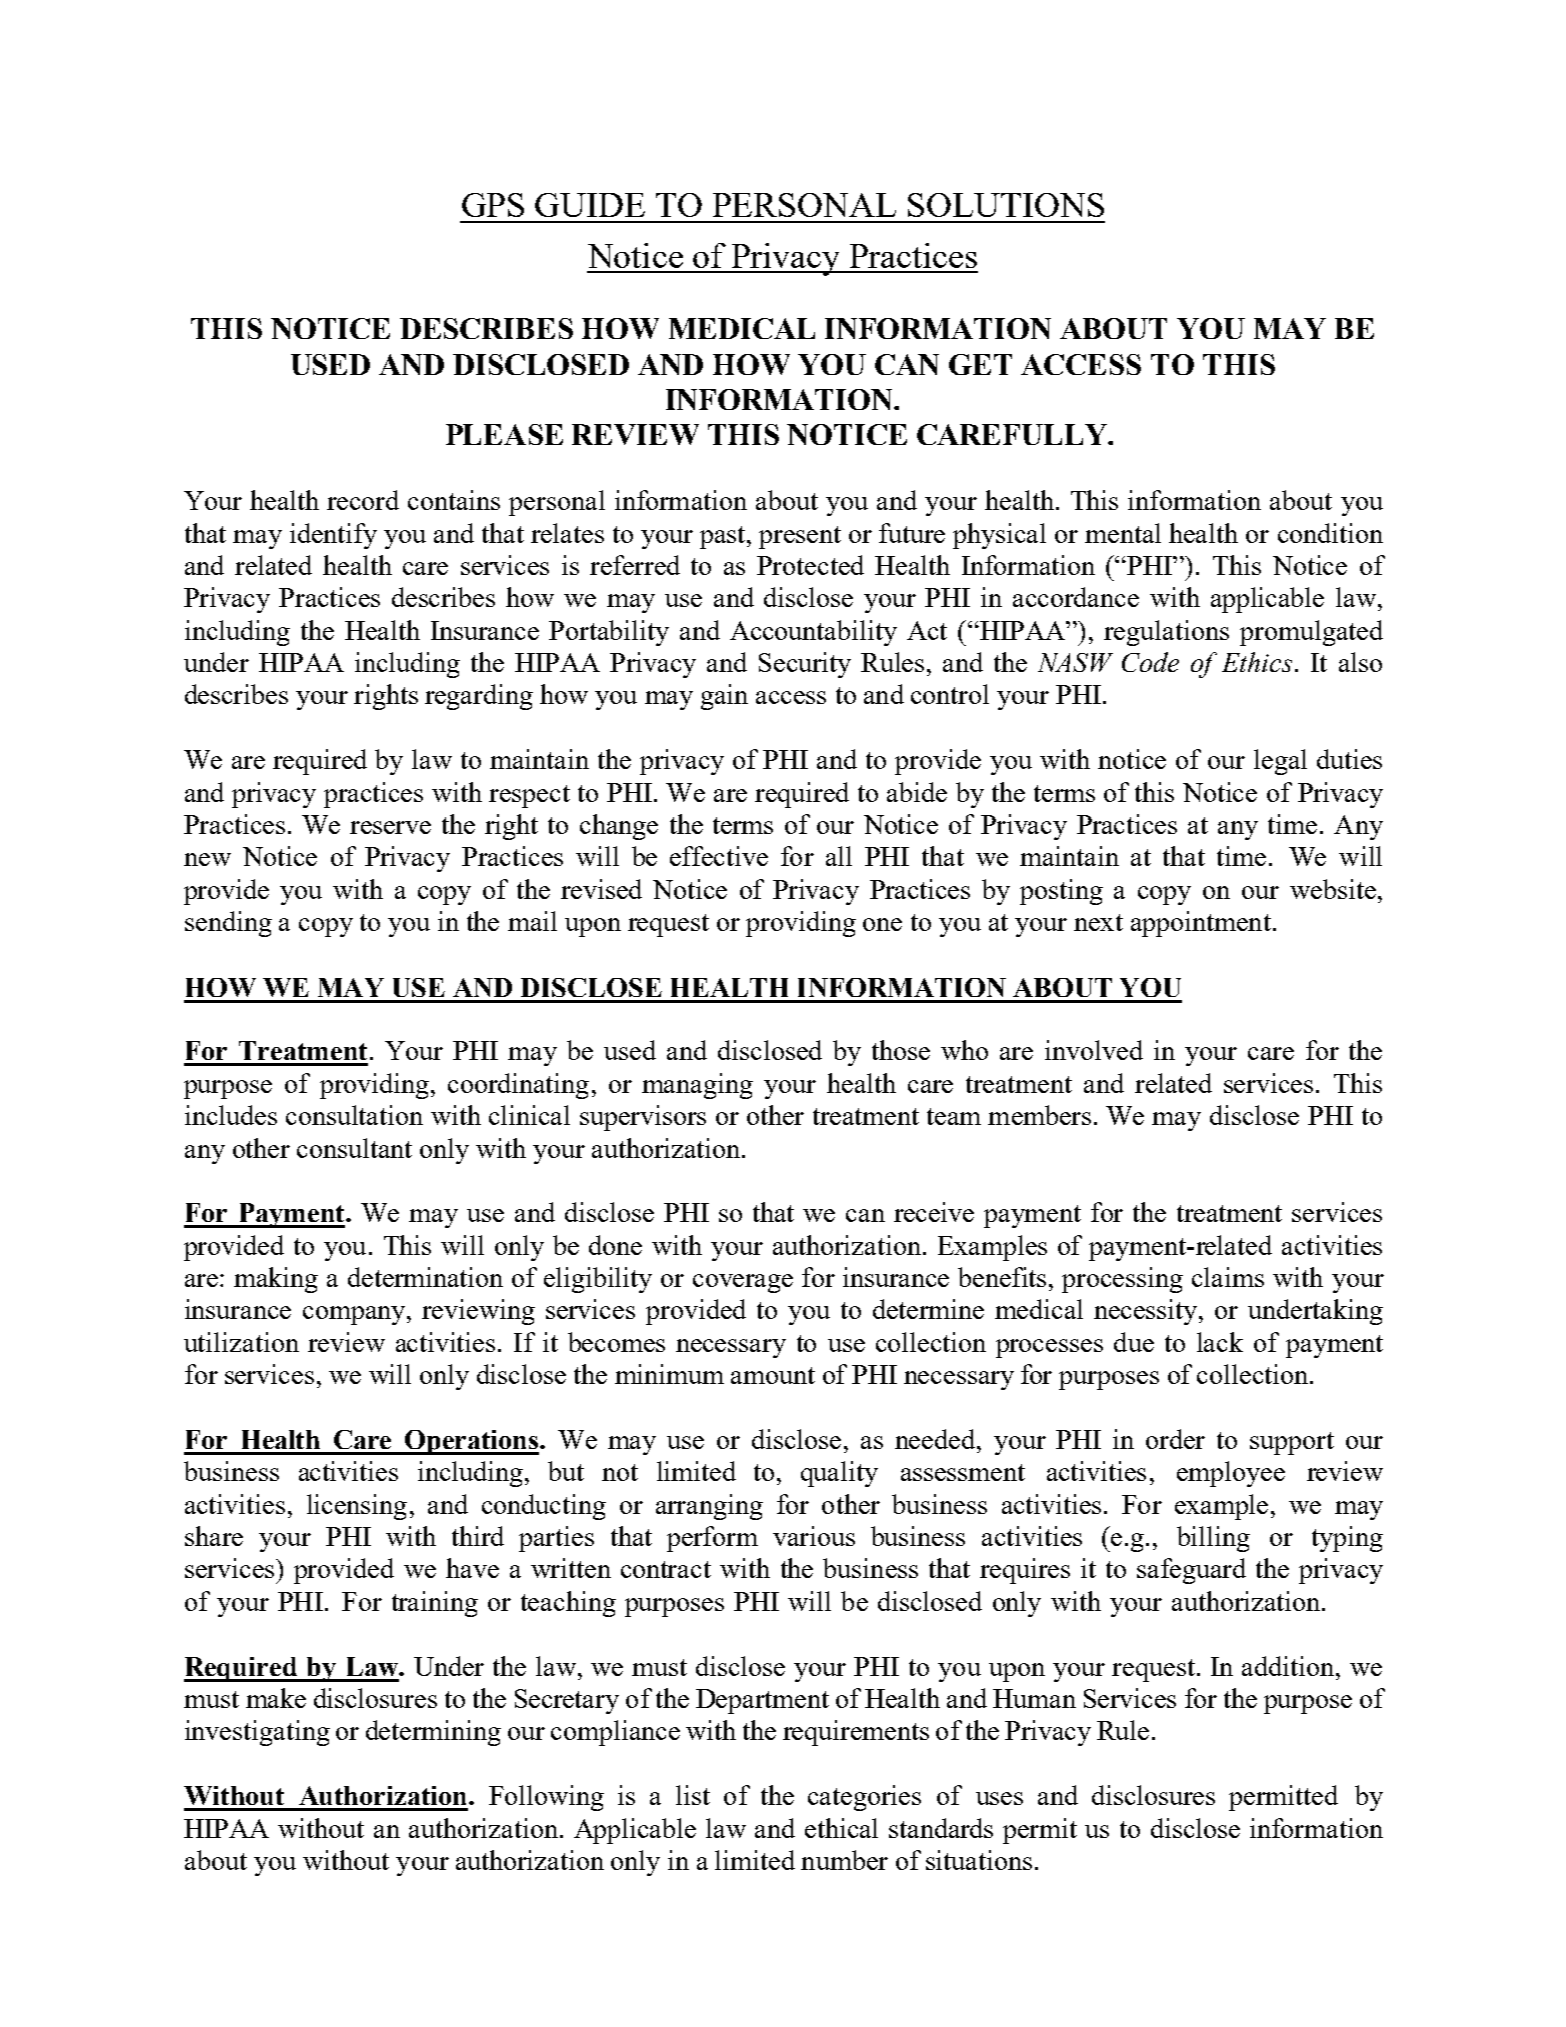 The image size is (1566, 2027). What do you see at coordinates (1006, 205) in the screenshot?
I see `SOLUTIONS` at bounding box center [1006, 205].
